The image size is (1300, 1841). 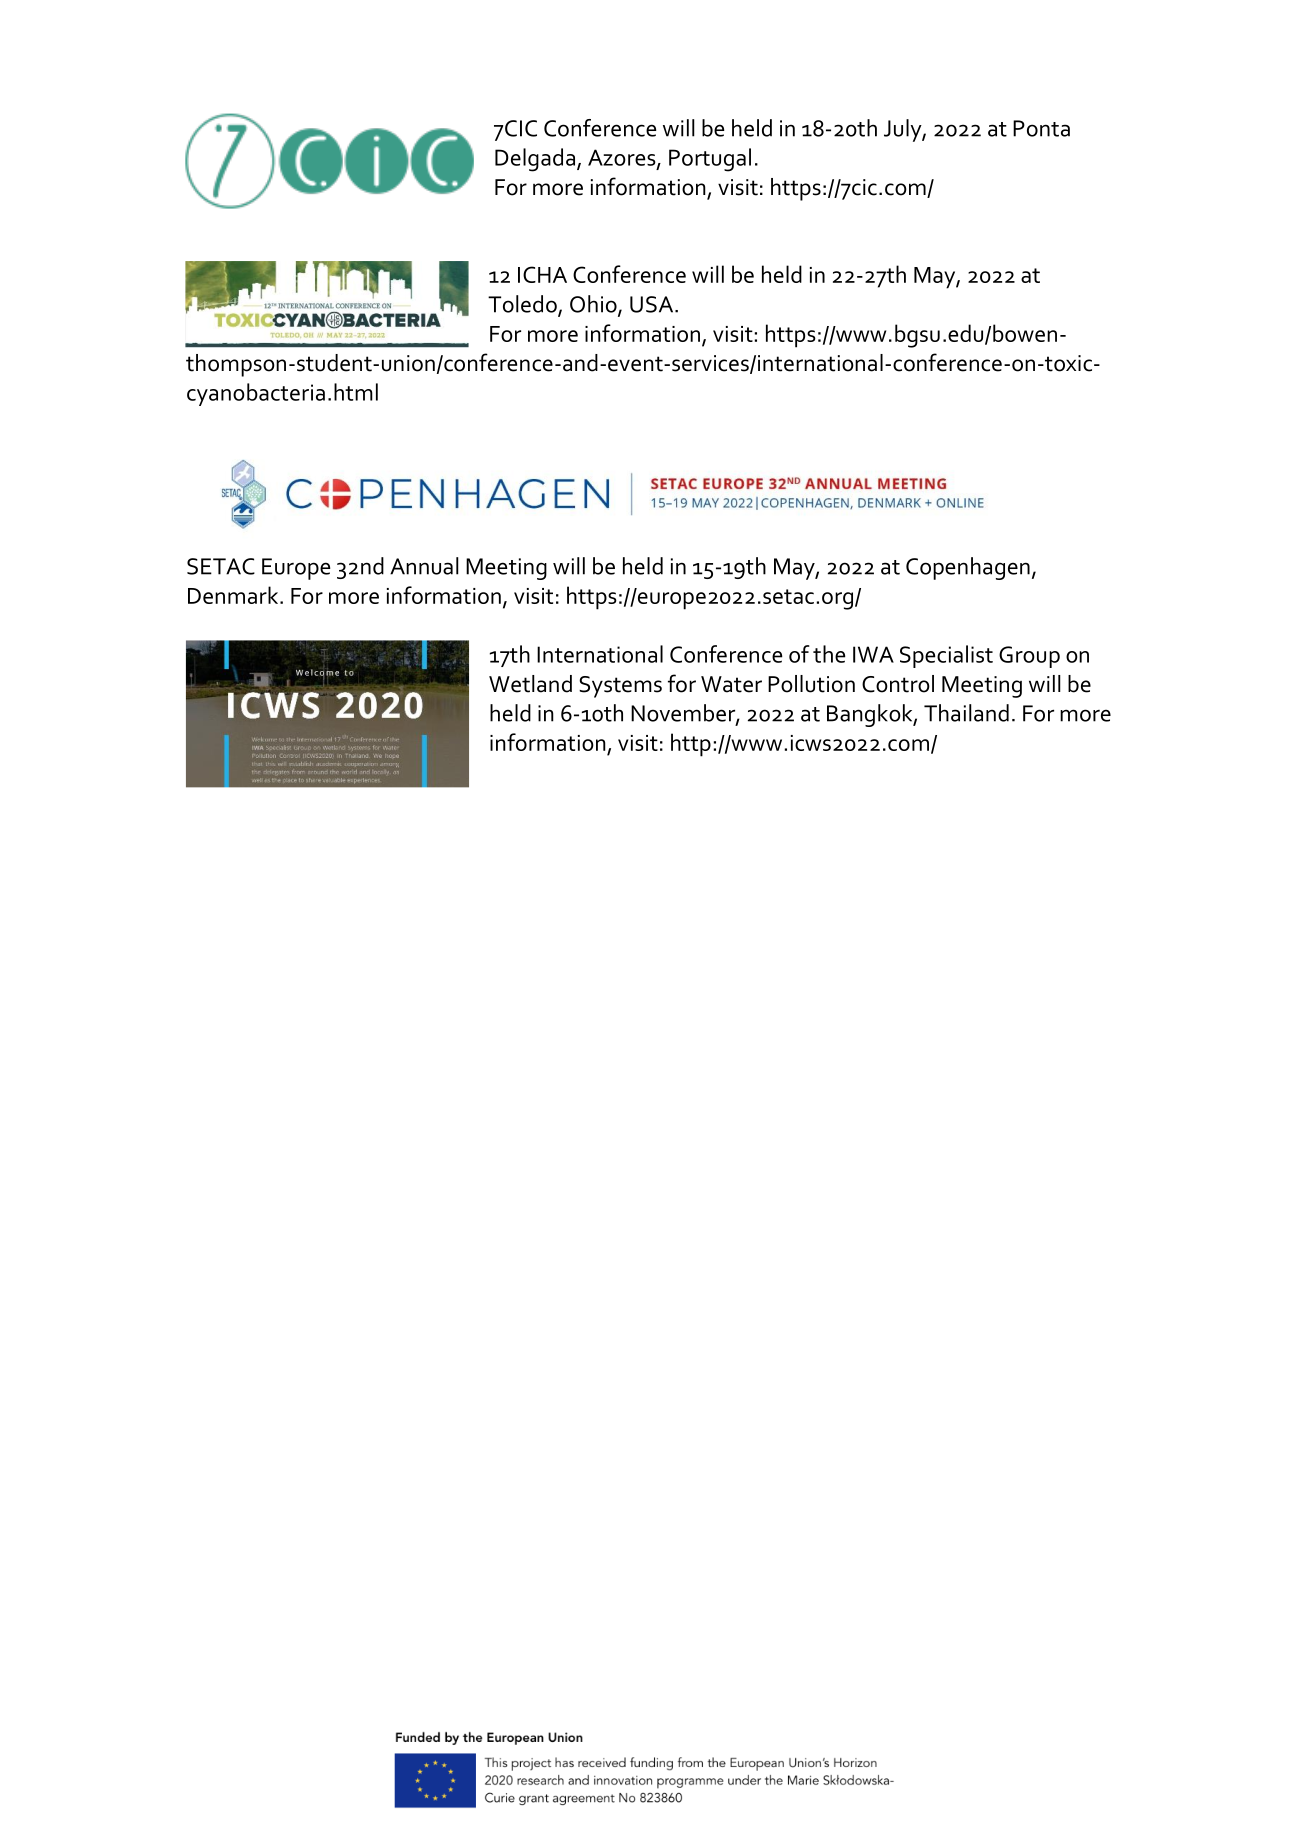 What do you see at coordinates (523, 305) in the screenshot?
I see `Toledo` at bounding box center [523, 305].
